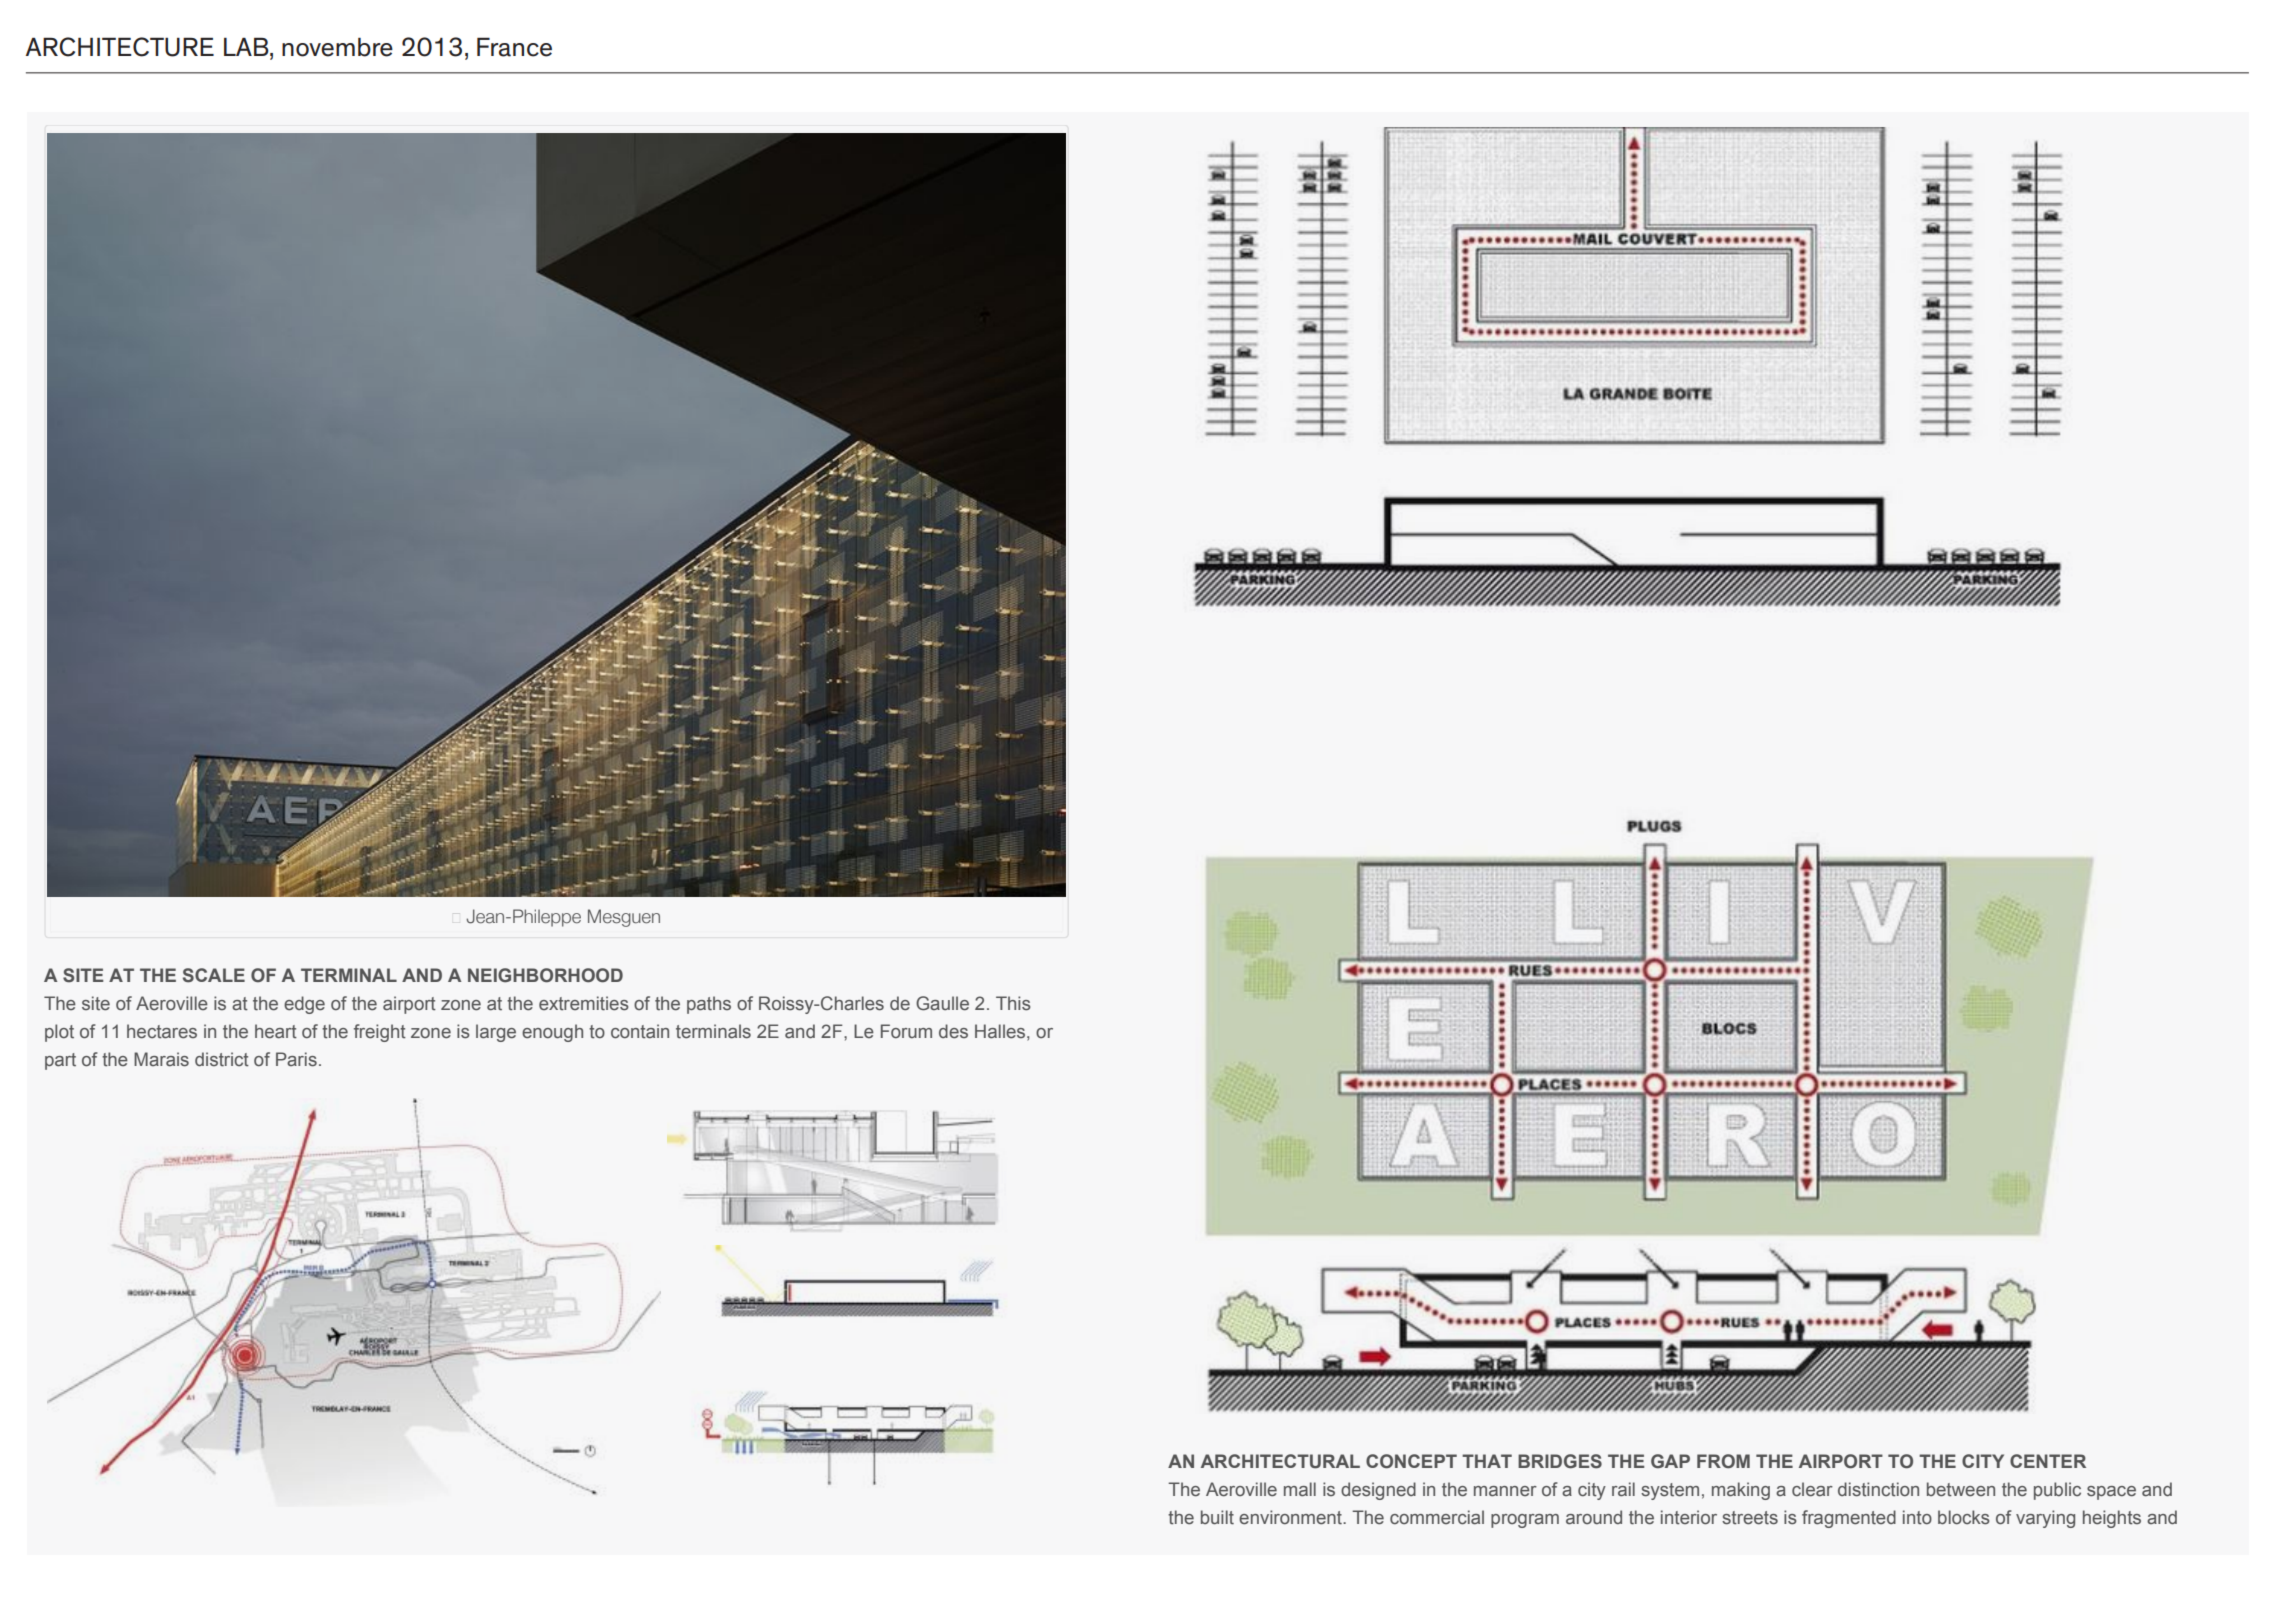 This screenshot has height=1609, width=2276. What do you see at coordinates (640, 1031) in the screenshot?
I see `contain` at bounding box center [640, 1031].
